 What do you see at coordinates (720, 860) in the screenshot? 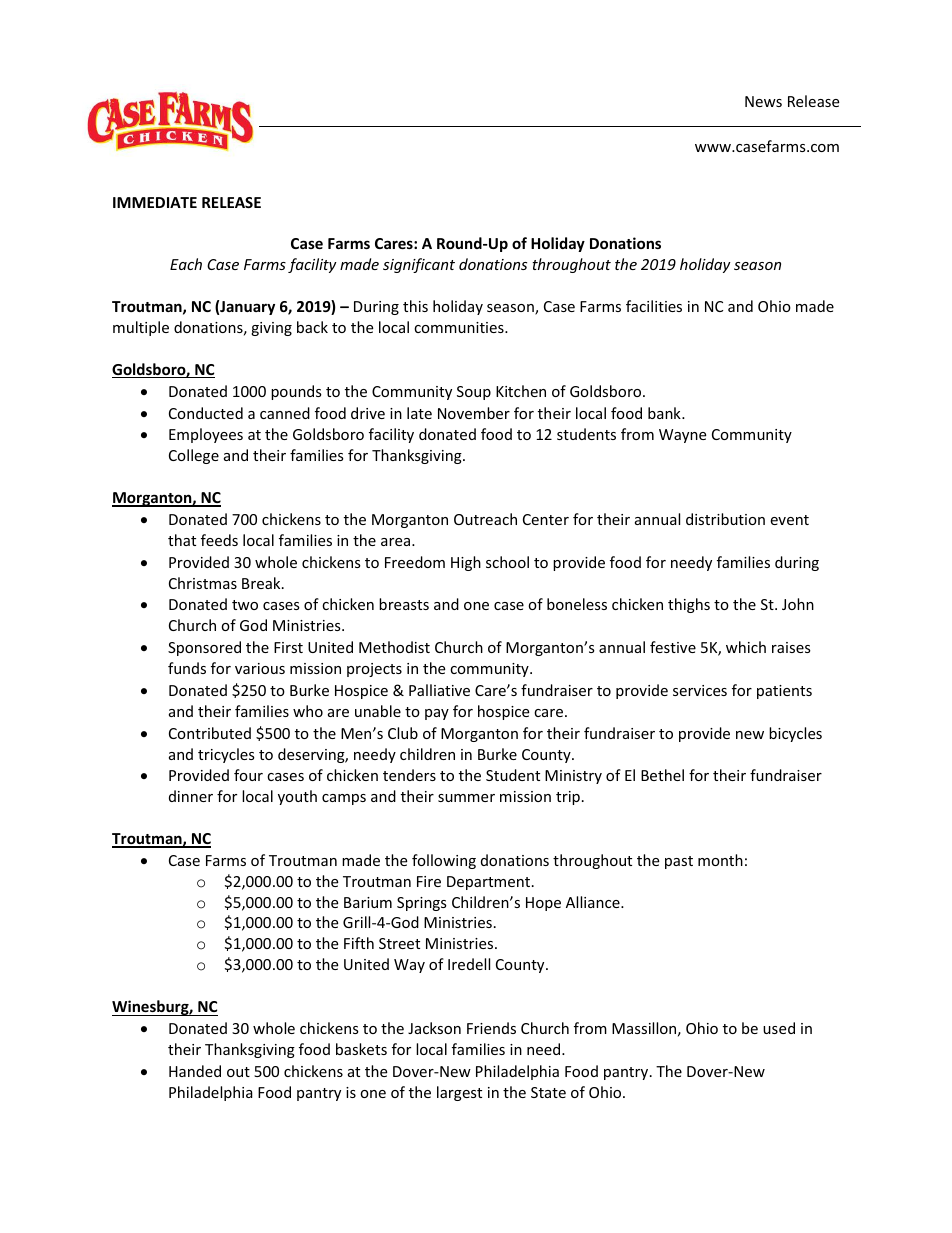
I see `month` at bounding box center [720, 860].
